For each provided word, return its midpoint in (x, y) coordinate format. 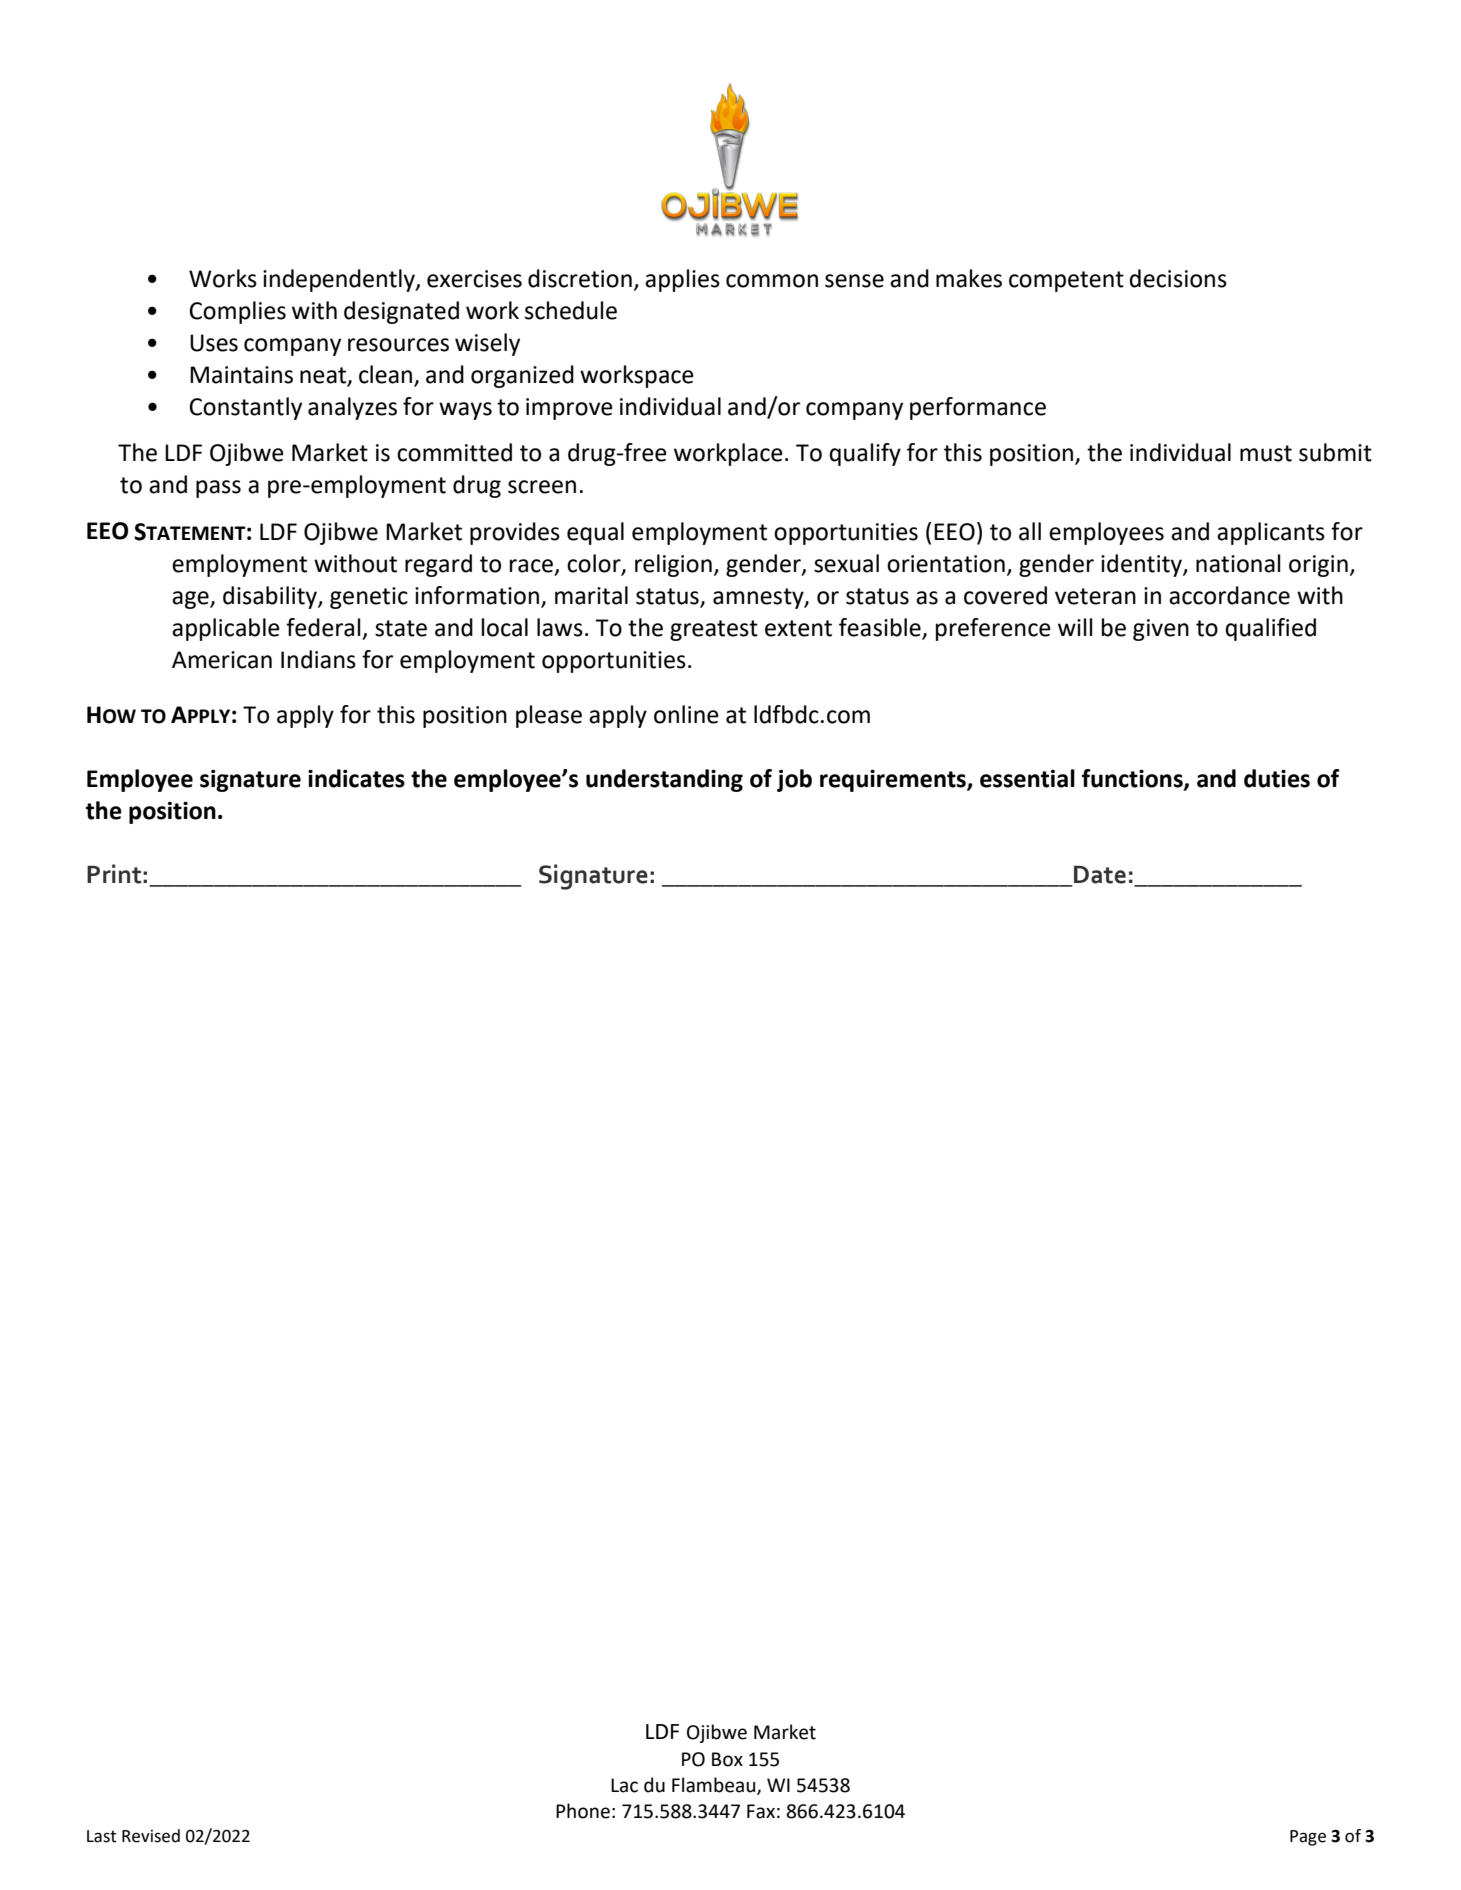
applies (682, 280)
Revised (151, 1836)
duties (1277, 778)
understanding (664, 780)
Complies (237, 312)
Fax (761, 1811)
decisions (1178, 278)
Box (727, 1759)
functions (1133, 779)
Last (102, 1836)
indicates (356, 778)
